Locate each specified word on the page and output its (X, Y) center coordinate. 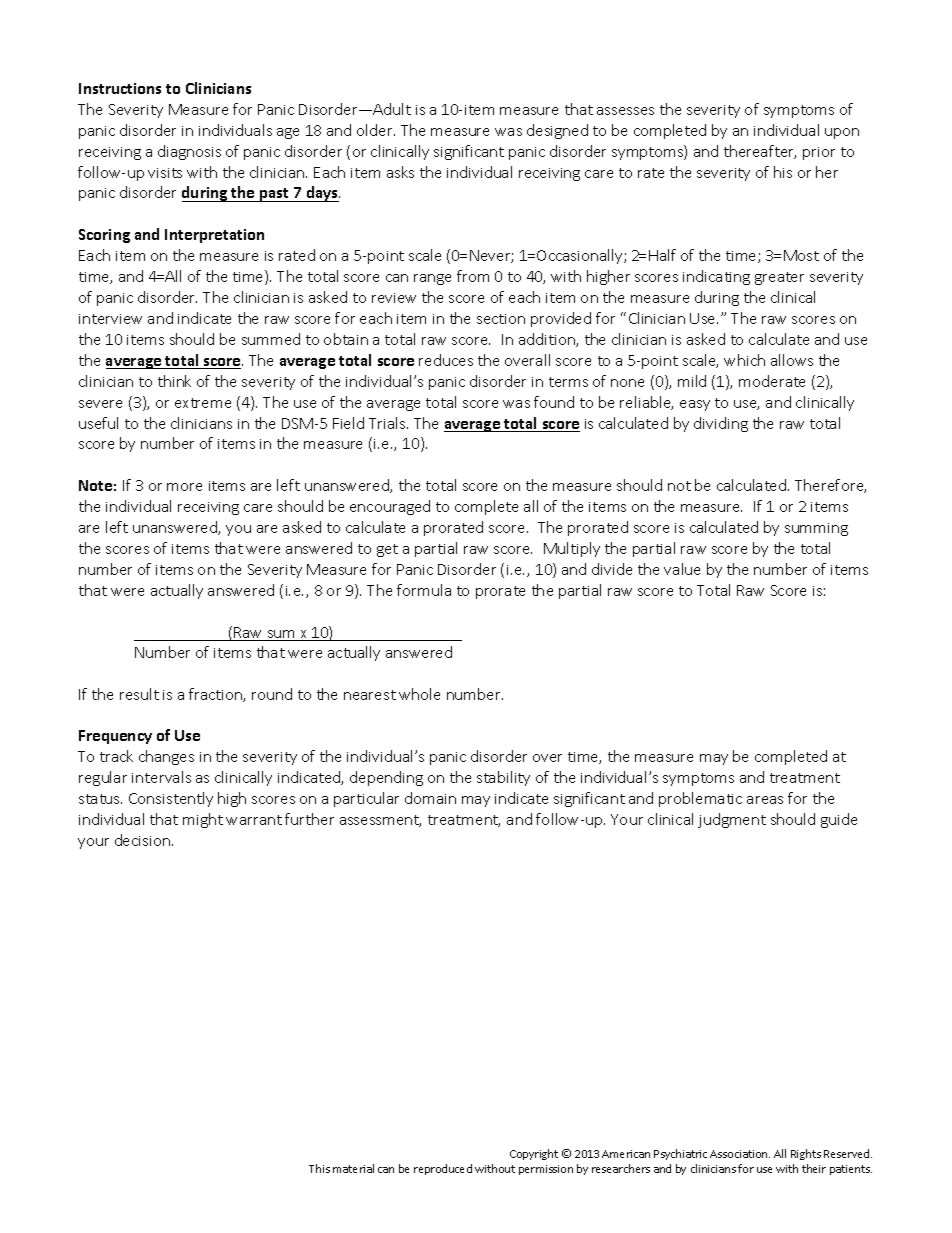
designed (557, 131)
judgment (732, 820)
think (174, 381)
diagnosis (189, 152)
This (319, 1168)
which (744, 360)
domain (430, 798)
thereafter (760, 152)
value (682, 569)
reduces (446, 360)
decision (144, 840)
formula (424, 590)
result (139, 694)
